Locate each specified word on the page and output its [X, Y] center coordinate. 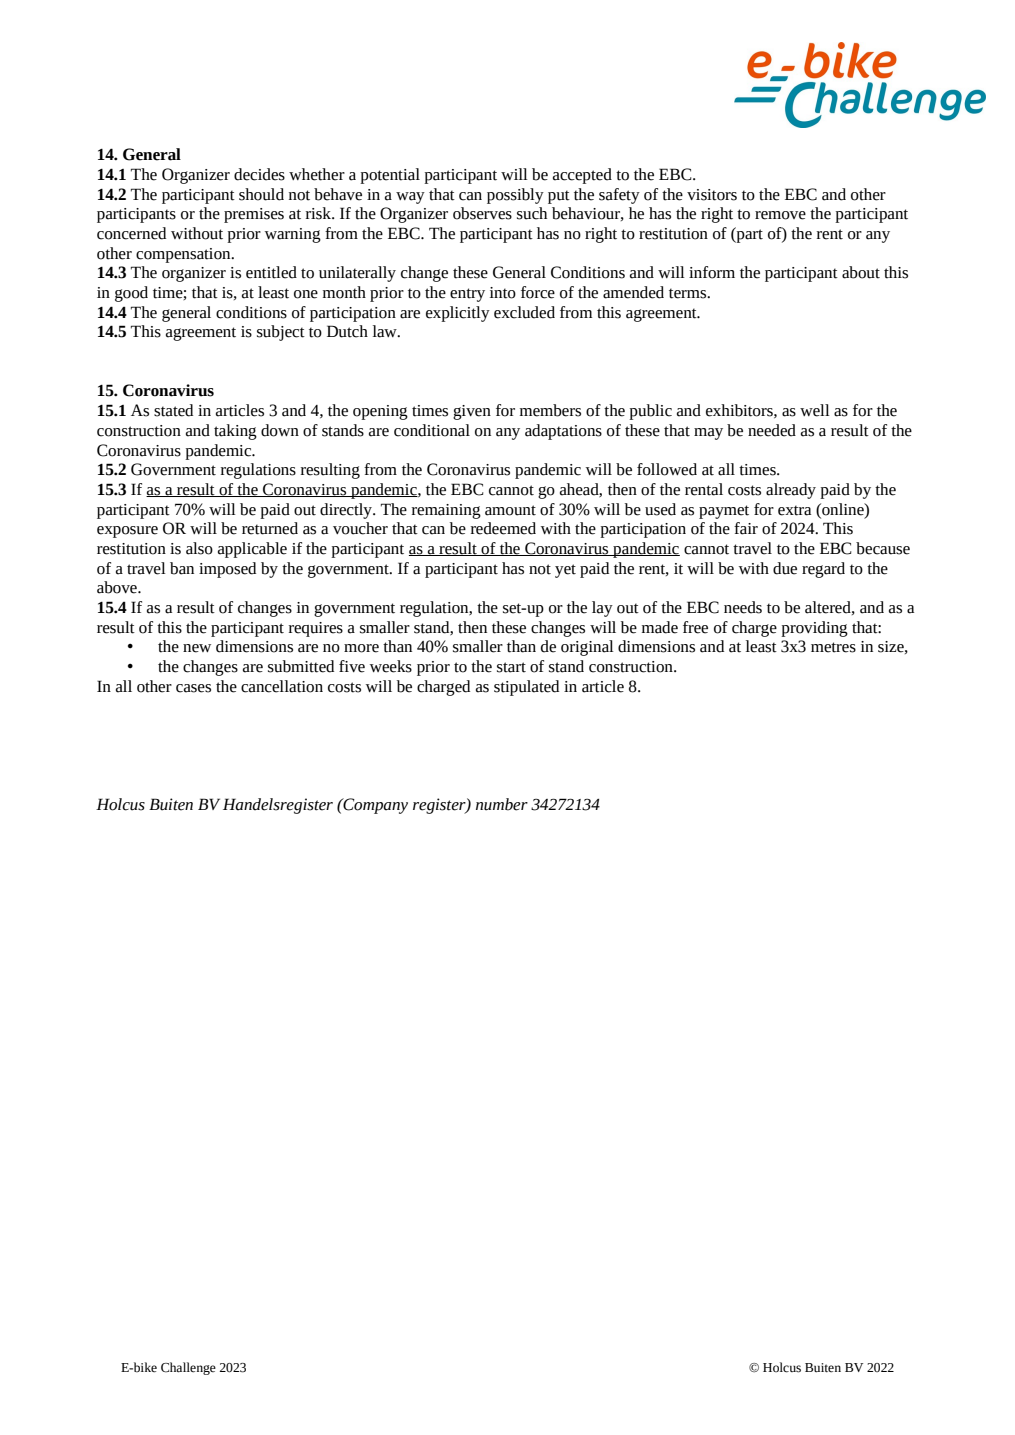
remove [780, 215]
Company [374, 806]
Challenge [188, 1368]
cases [193, 688]
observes [482, 213]
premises [254, 215]
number [502, 804]
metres [833, 647]
